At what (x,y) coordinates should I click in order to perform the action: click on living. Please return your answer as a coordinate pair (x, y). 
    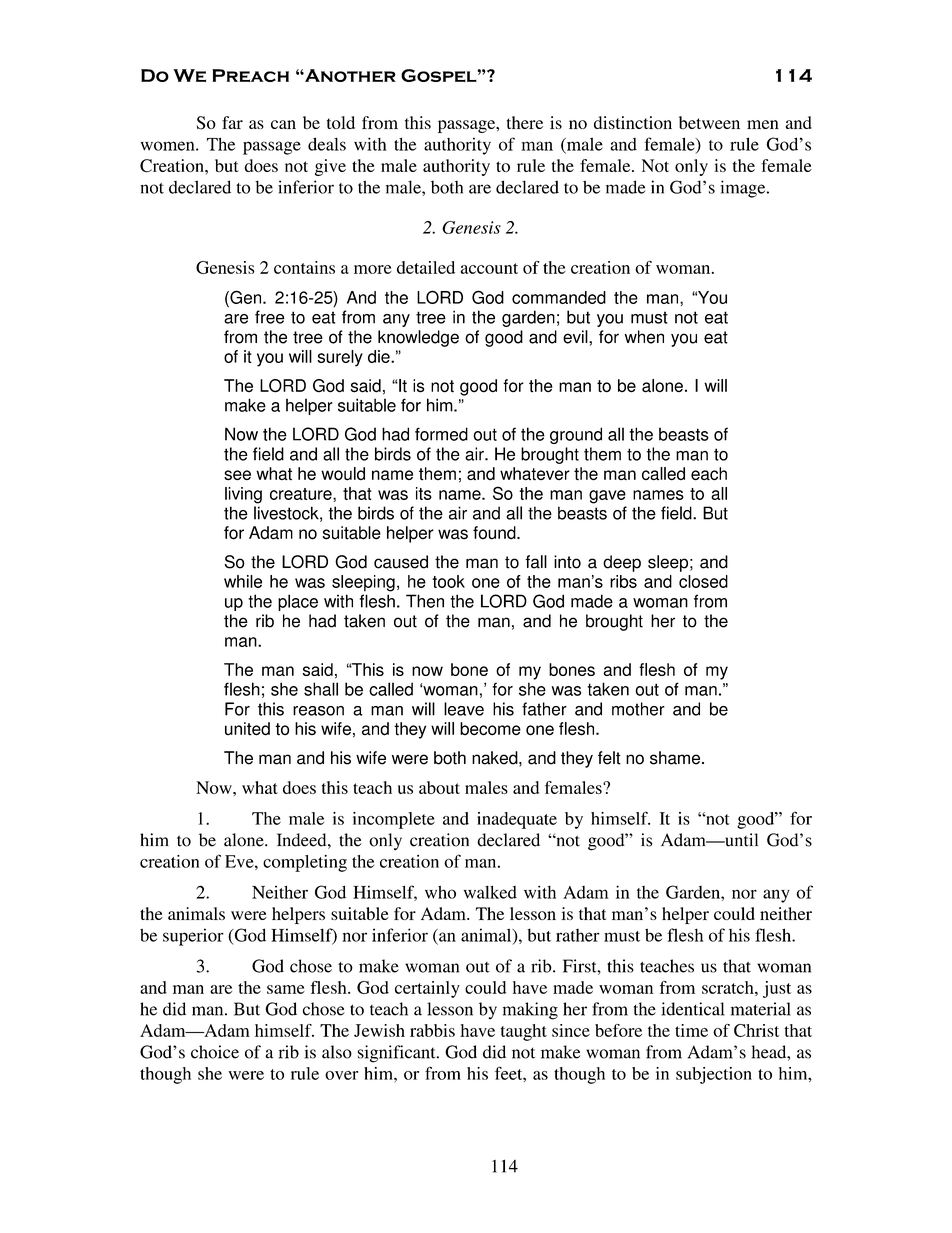
    Looking at the image, I should click on (243, 495).
